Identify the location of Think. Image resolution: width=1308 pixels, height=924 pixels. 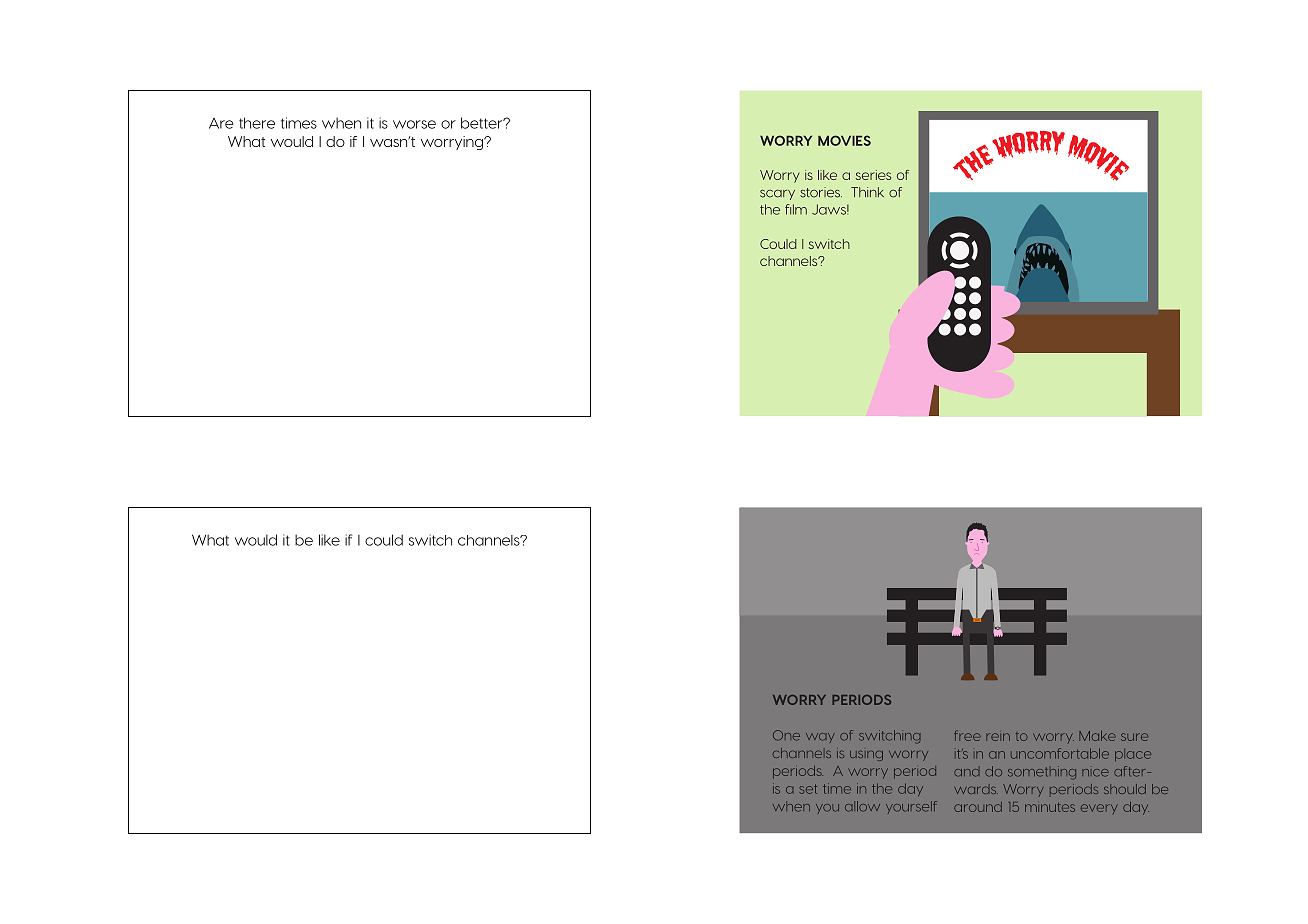
(867, 192).
